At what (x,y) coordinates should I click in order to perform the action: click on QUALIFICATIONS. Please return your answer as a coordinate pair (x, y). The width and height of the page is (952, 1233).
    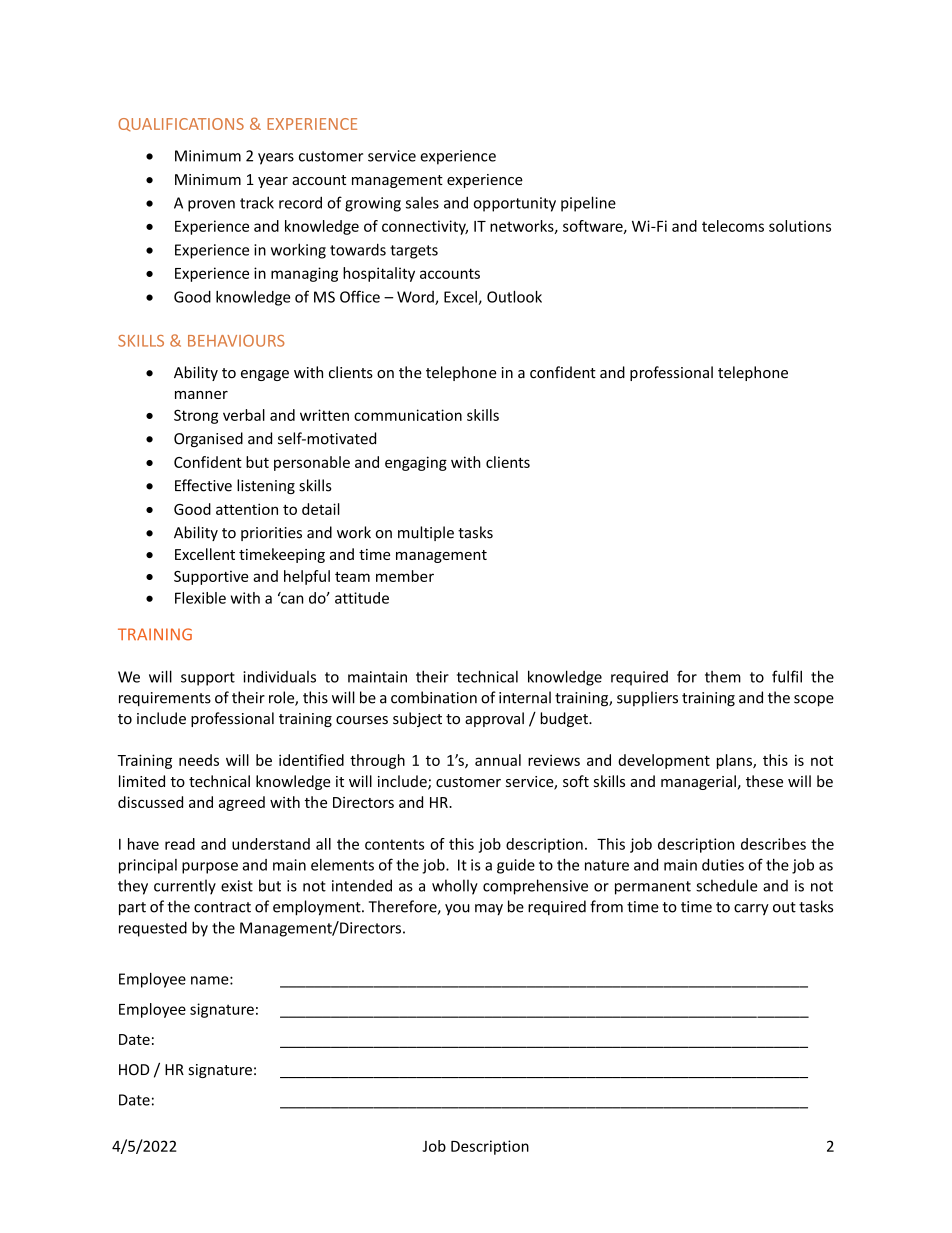
    Looking at the image, I should click on (181, 124).
